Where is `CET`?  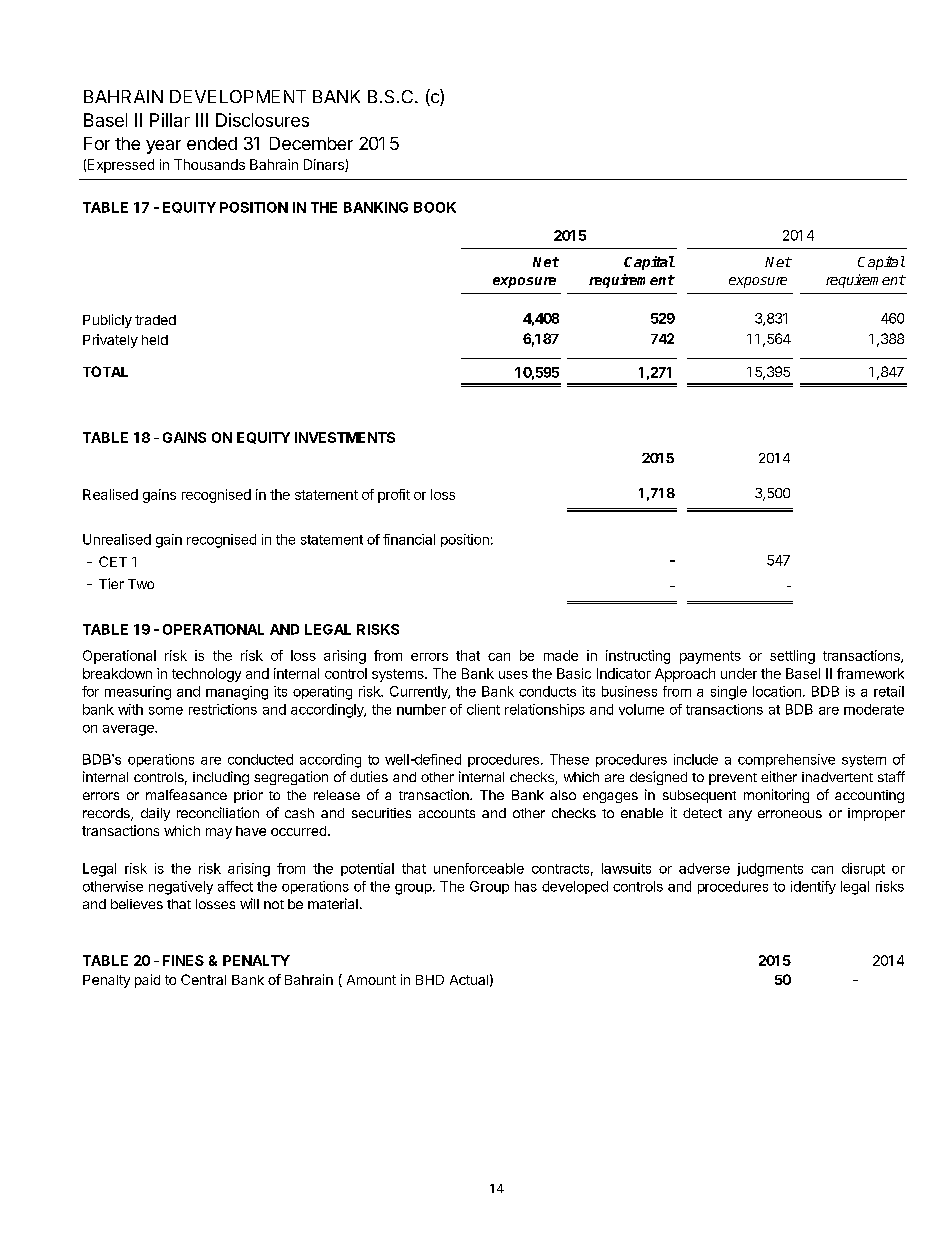 CET is located at coordinates (113, 561).
